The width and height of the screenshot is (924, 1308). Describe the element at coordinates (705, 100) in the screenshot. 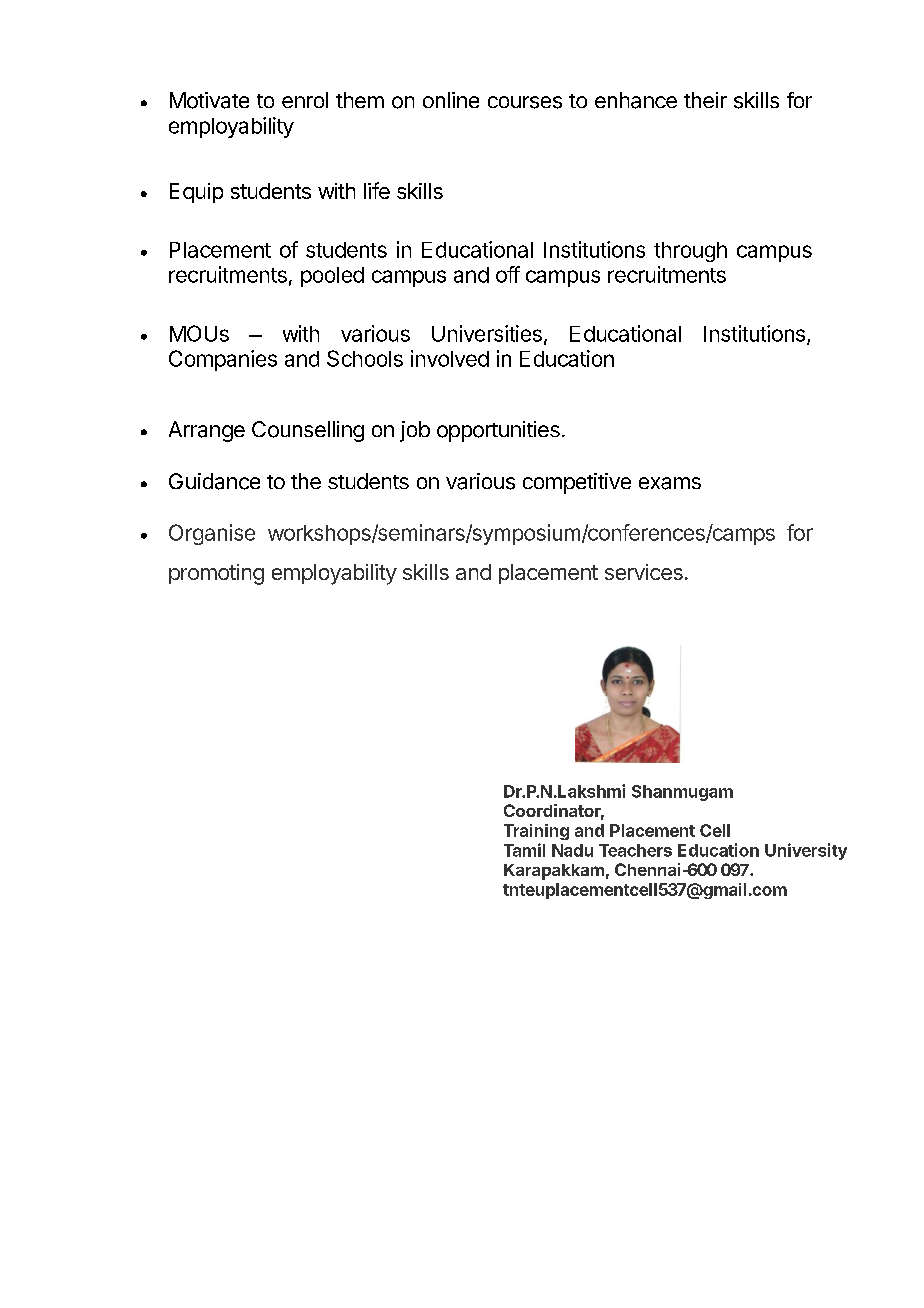

I see `their` at that location.
